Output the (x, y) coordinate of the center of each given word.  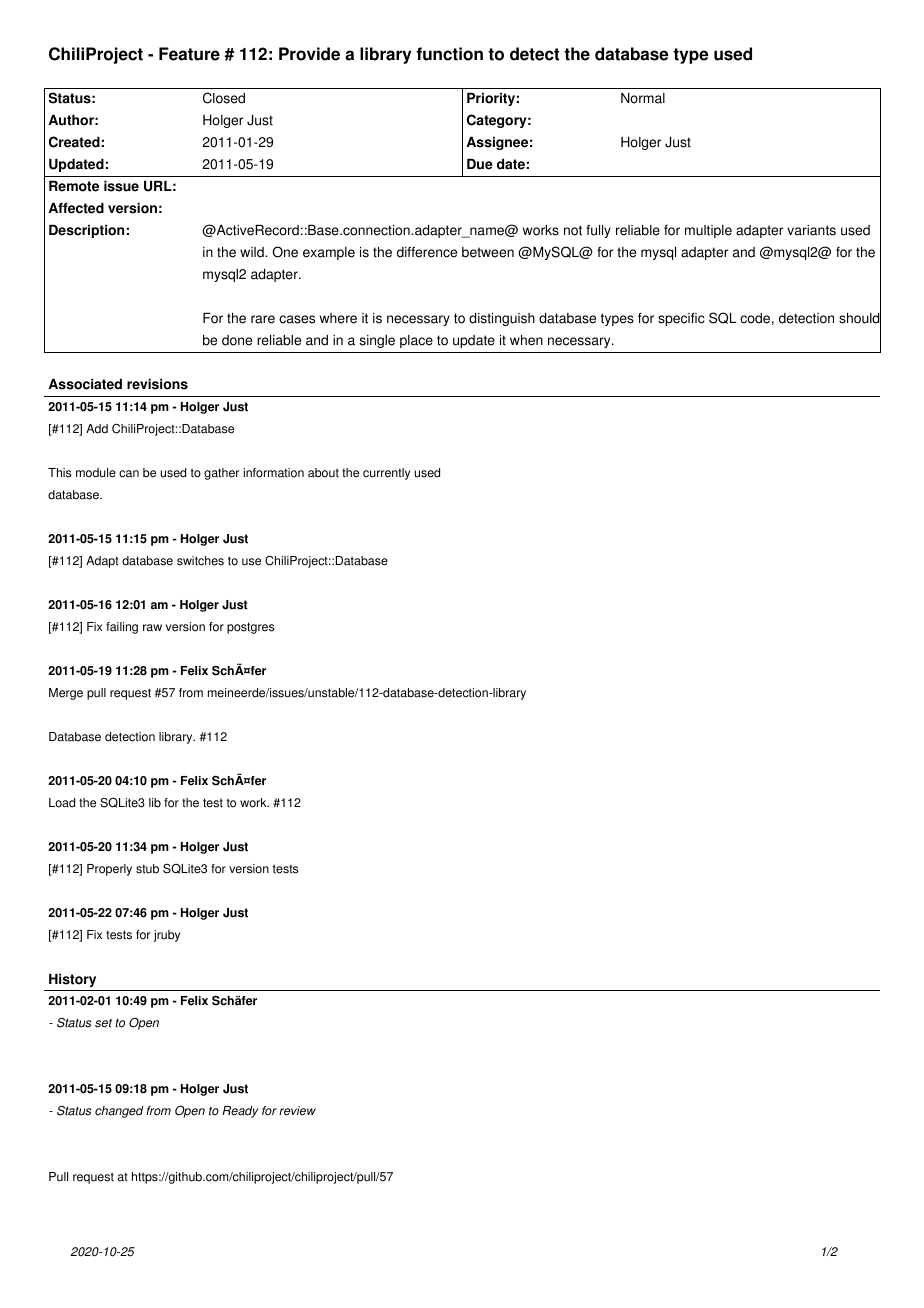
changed (119, 1112)
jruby (167, 936)
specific (681, 319)
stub (147, 869)
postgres (250, 628)
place (416, 341)
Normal (643, 98)
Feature (189, 54)
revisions (157, 384)
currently (386, 474)
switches (200, 561)
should (860, 318)
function (449, 54)
